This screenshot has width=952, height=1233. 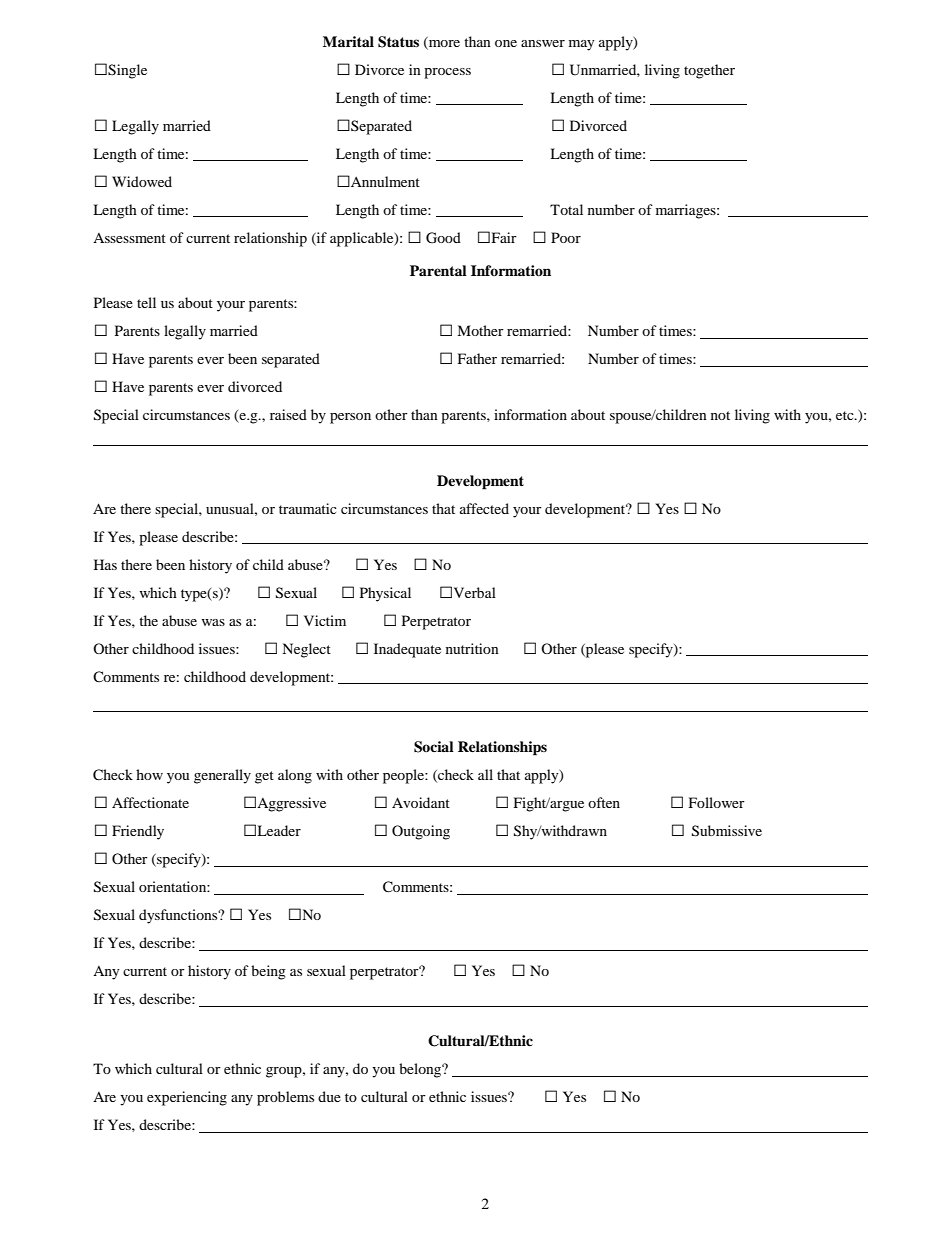 What do you see at coordinates (329, 1096) in the screenshot?
I see `due` at bounding box center [329, 1096].
